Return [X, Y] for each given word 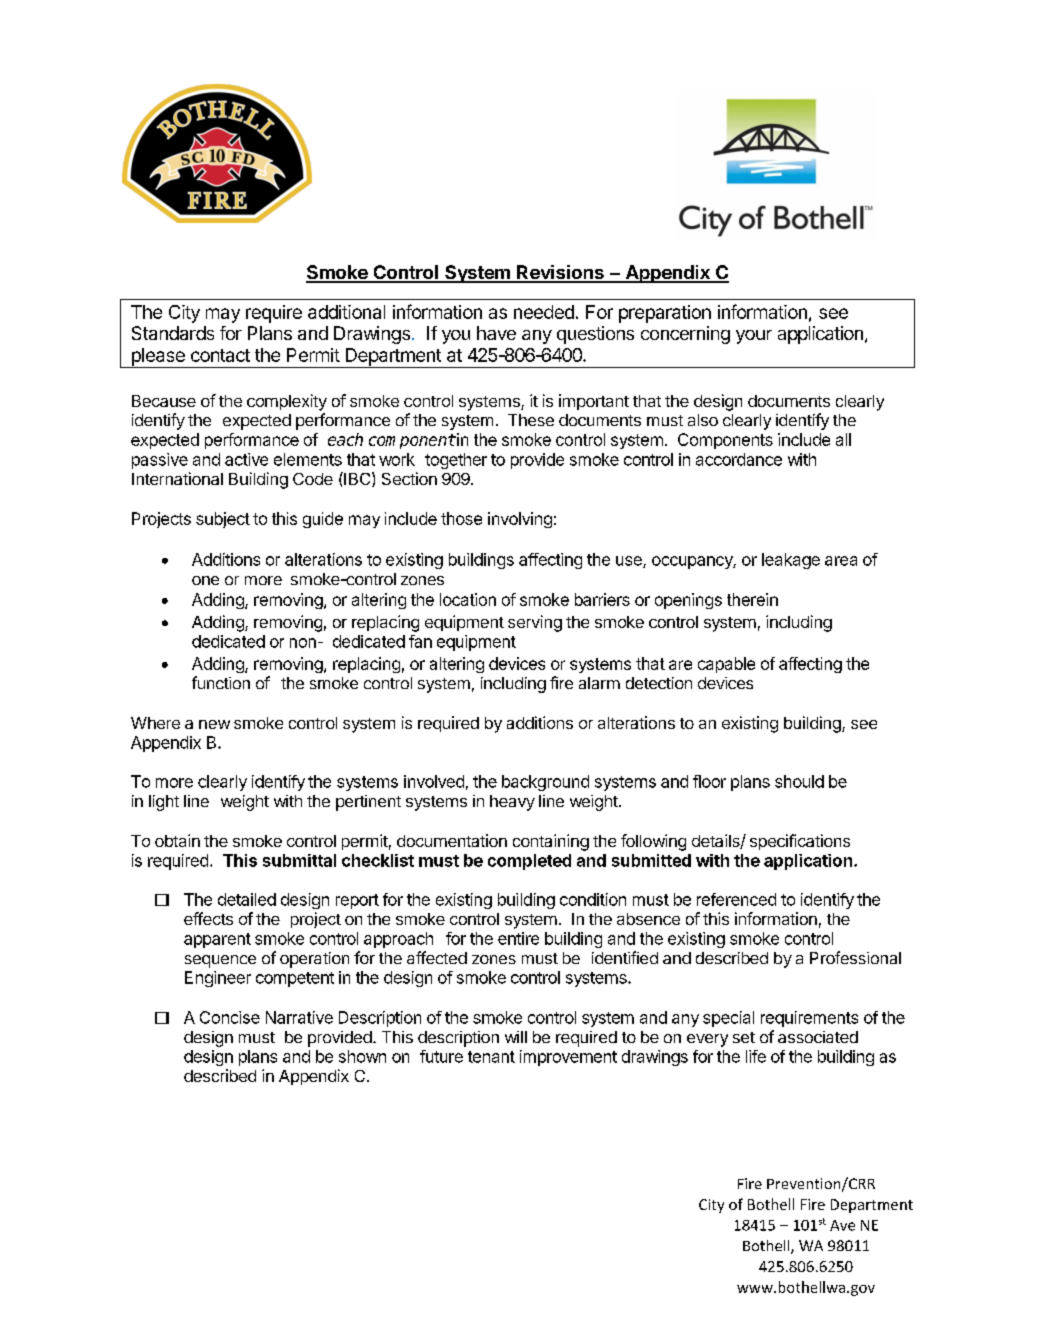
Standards [173, 333]
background [545, 783]
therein [752, 599]
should [799, 781]
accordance [739, 459]
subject [223, 520]
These [531, 420]
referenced [736, 899]
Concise [230, 1017]
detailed [247, 899]
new [214, 724]
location [468, 599]
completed [529, 862]
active [246, 459]
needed [544, 312]
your [754, 337]
